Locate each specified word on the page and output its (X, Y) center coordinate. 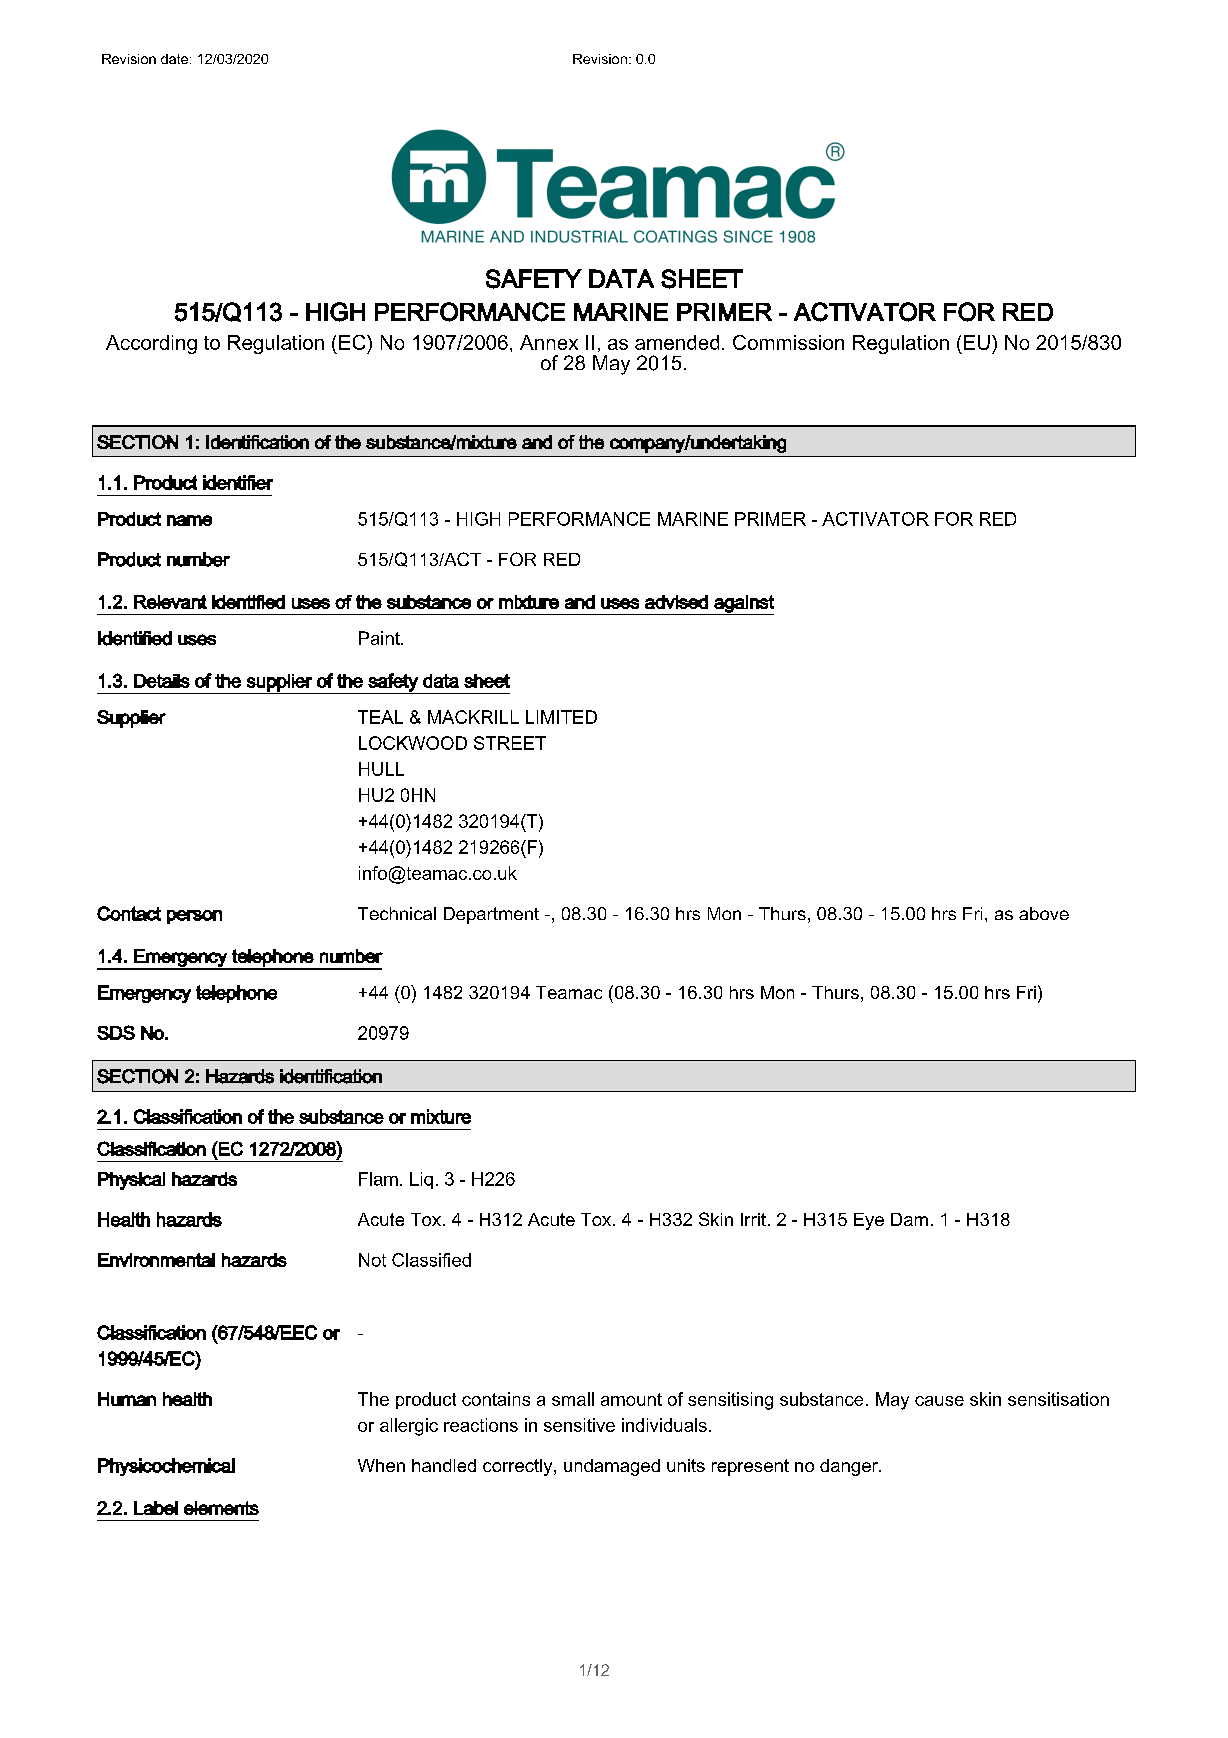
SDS (116, 1032)
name (189, 520)
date (176, 59)
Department (491, 915)
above (1044, 913)
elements (221, 1508)
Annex (549, 342)
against (743, 605)
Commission (788, 342)
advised (676, 602)
